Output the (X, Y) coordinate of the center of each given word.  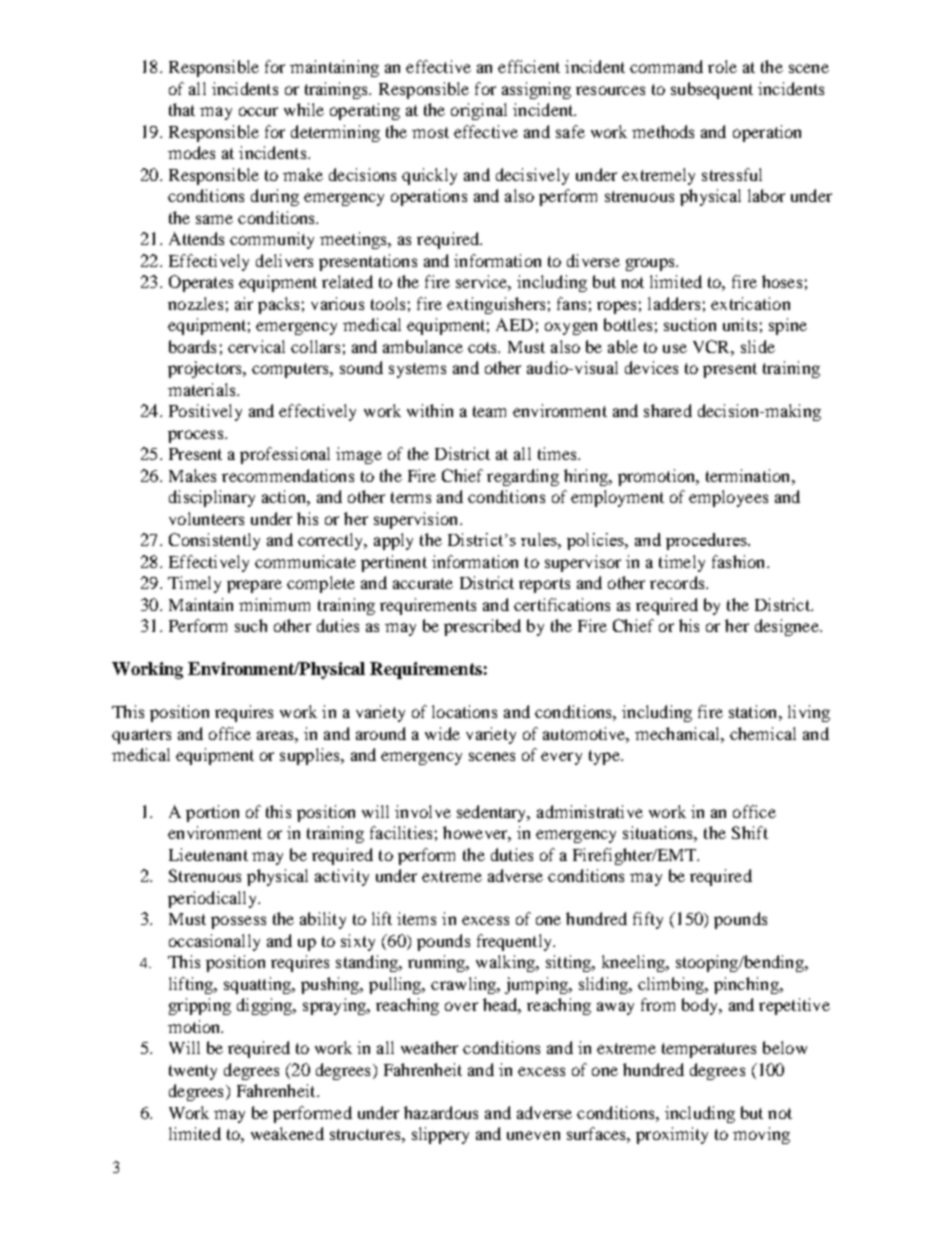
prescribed (482, 627)
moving (761, 1135)
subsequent (712, 90)
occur (258, 111)
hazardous (441, 1112)
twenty (193, 1072)
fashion (740, 561)
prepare (254, 586)
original (479, 111)
